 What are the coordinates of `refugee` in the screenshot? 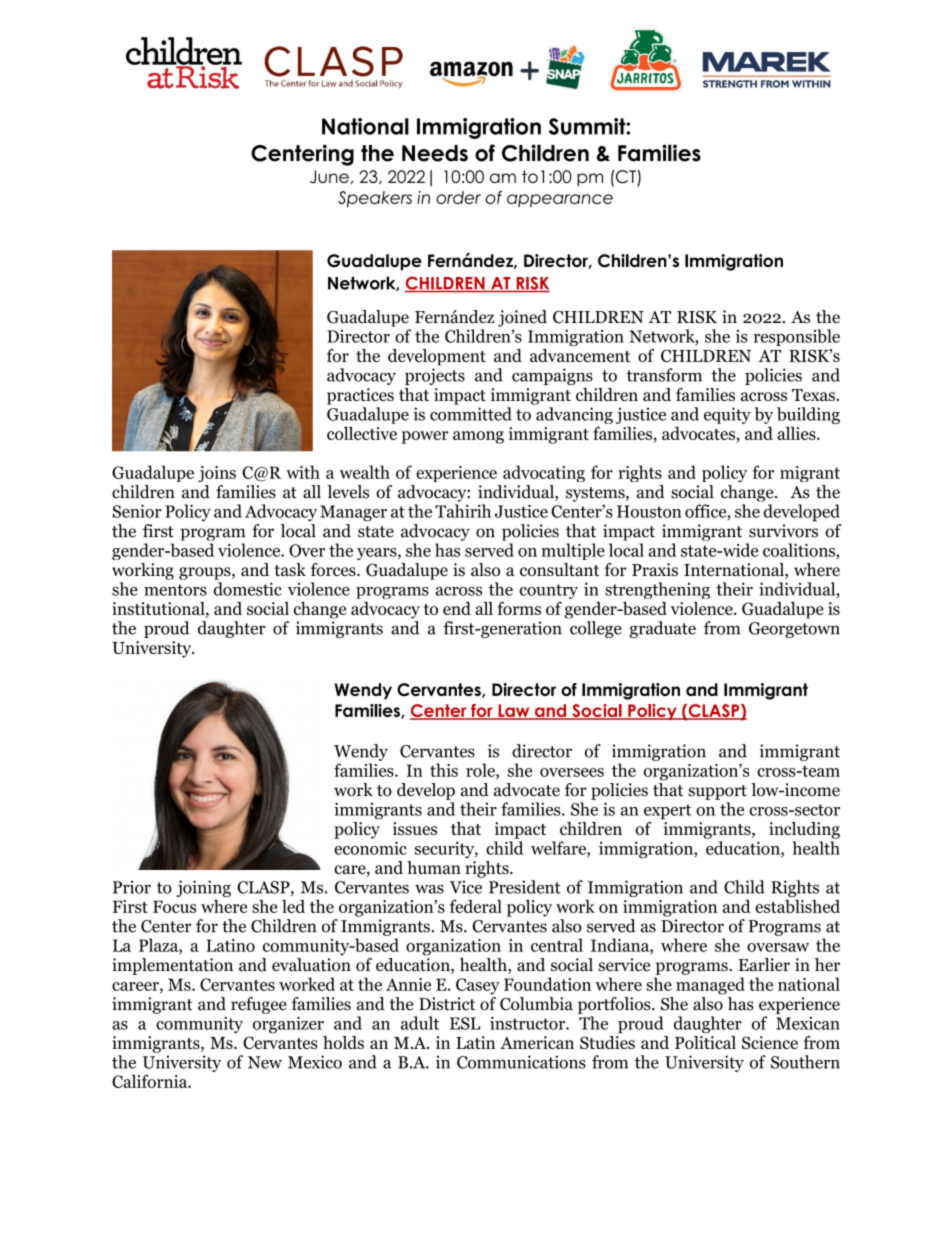 It's located at (259, 1005).
